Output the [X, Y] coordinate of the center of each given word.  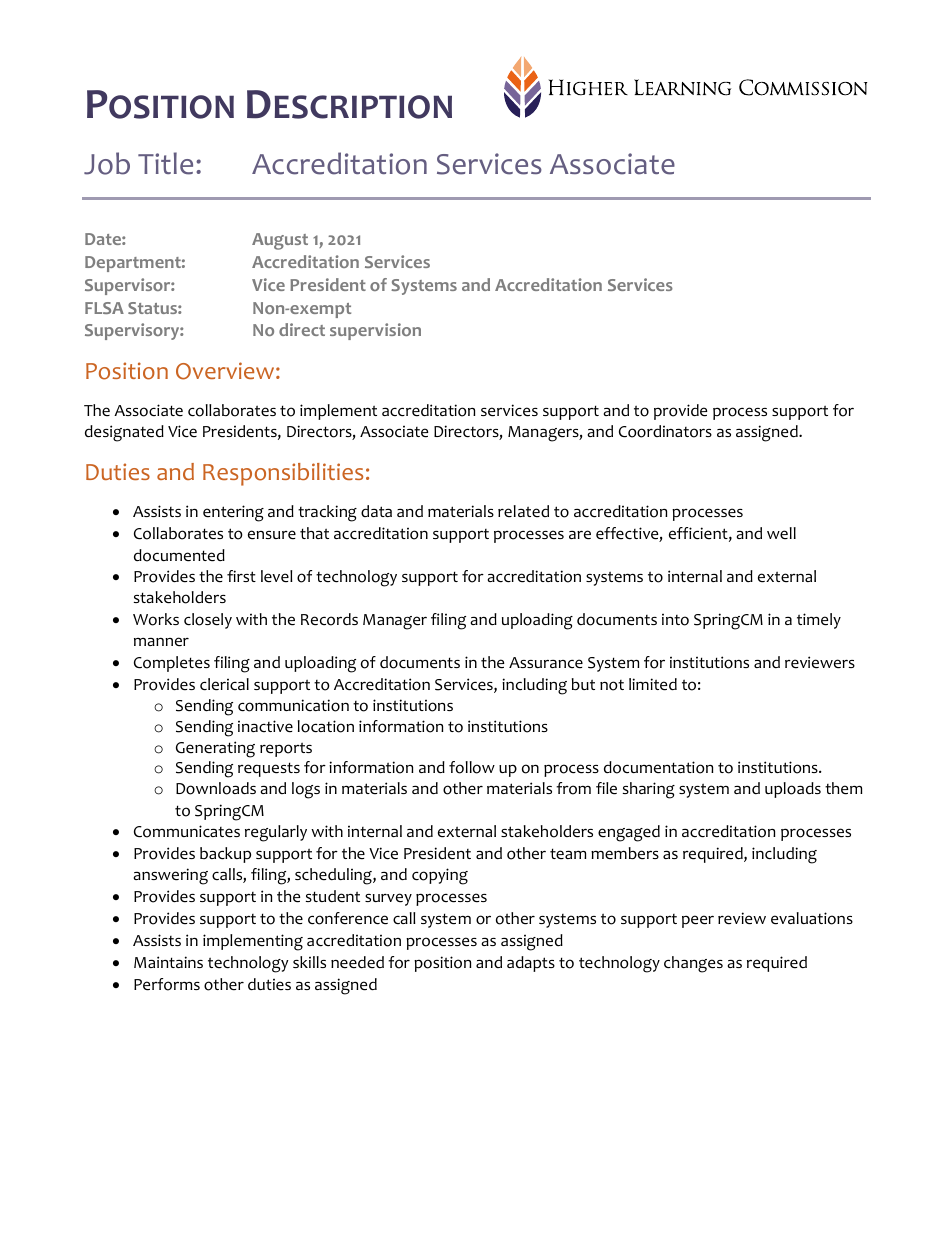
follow [472, 767]
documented [179, 555]
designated [124, 433]
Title [165, 163]
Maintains [168, 962]
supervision [375, 331]
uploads [793, 790]
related [523, 511]
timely [819, 621]
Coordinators [665, 431]
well [781, 533]
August [280, 241]
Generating [215, 749]
